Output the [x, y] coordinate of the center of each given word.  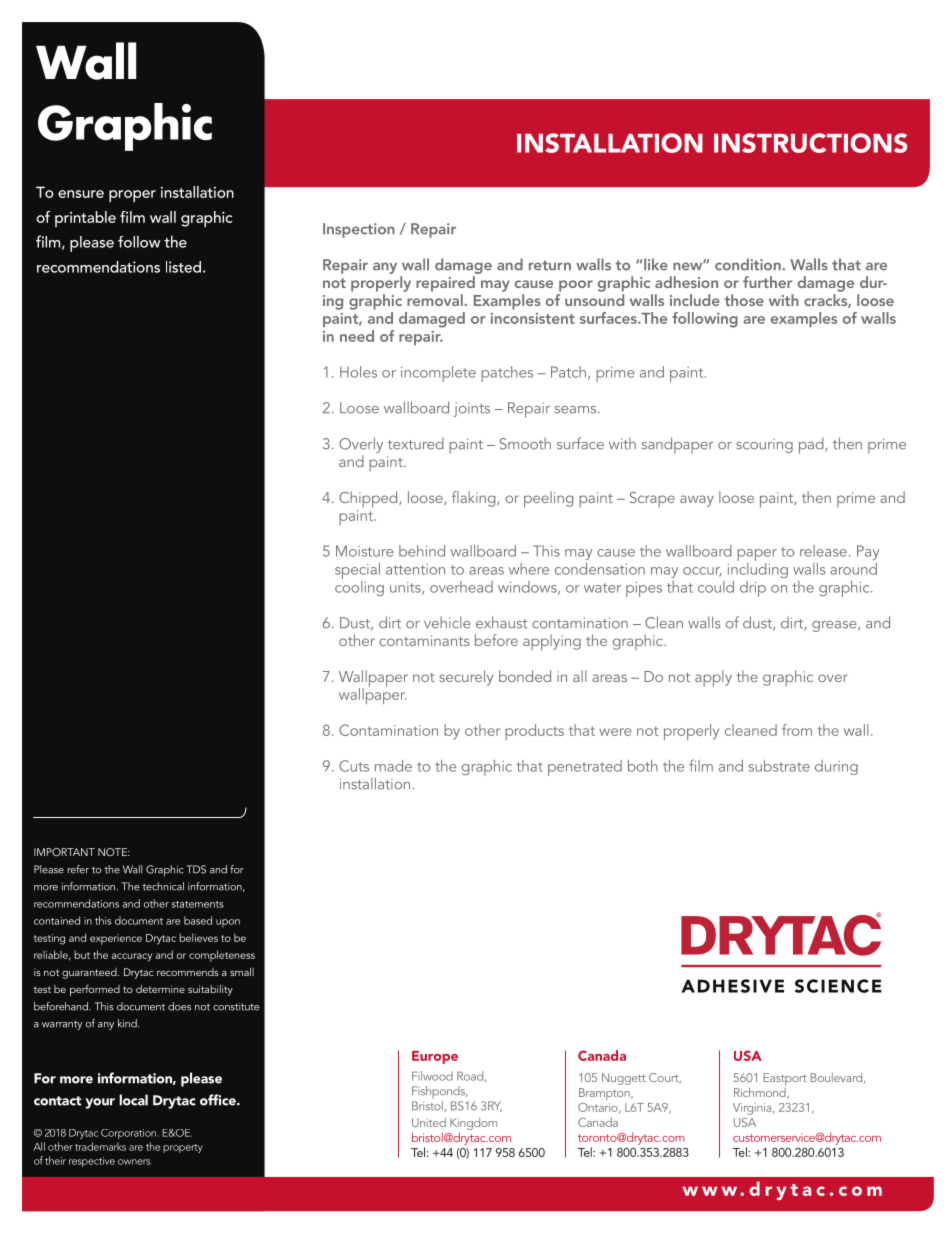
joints [472, 409]
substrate [779, 766]
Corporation [130, 1134]
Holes [358, 372]
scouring [764, 445]
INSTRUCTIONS [810, 143]
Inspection [359, 230]
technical [163, 886]
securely [466, 678]
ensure [81, 194]
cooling [359, 587]
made [393, 766]
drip [753, 589]
